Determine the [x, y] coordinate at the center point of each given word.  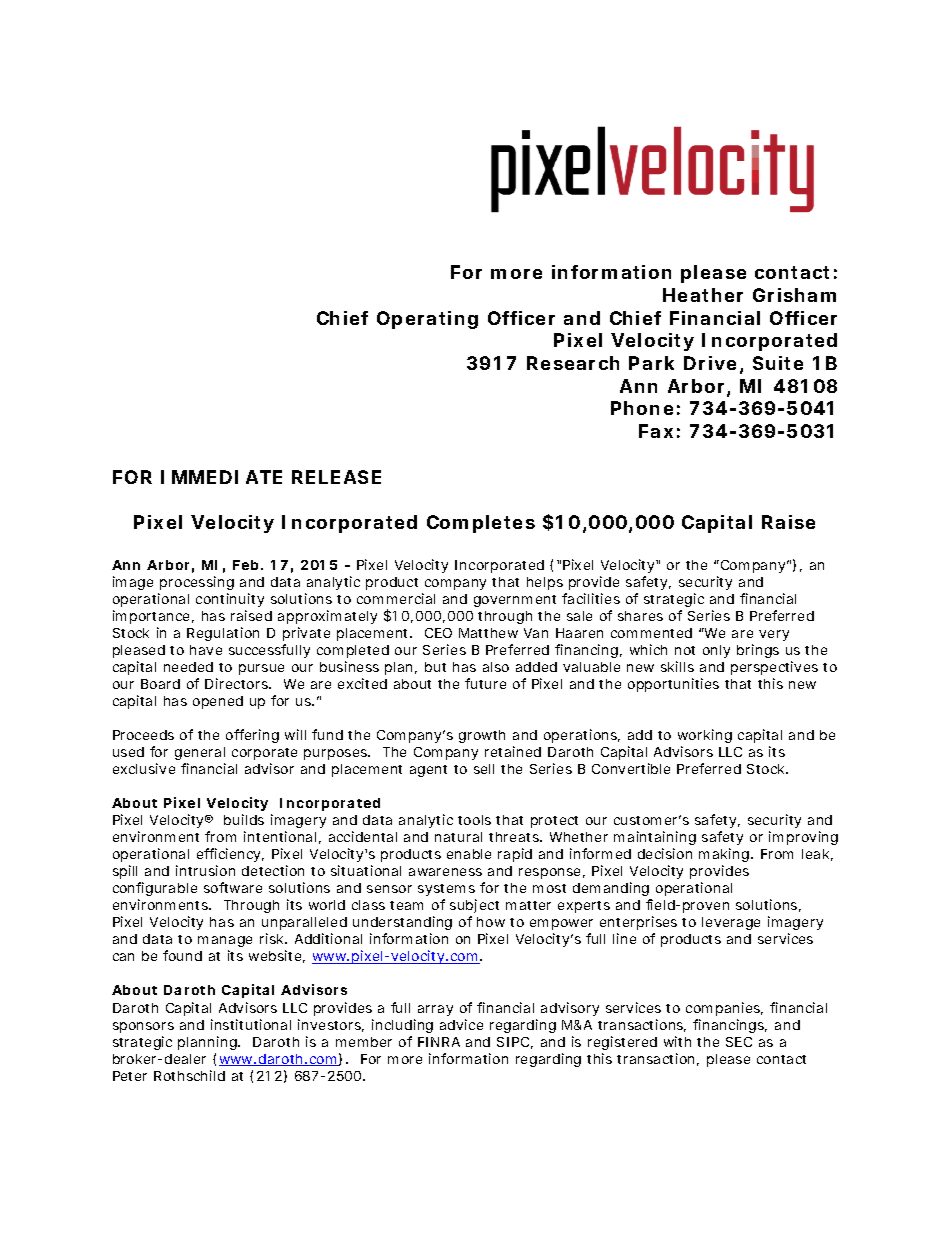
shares [640, 616]
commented [651, 633]
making [726, 855]
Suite [778, 363]
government [518, 601]
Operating [427, 320]
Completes [481, 524]
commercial [396, 598]
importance [153, 617]
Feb [248, 565]
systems [447, 892]
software [233, 887]
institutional [251, 1024]
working [705, 736]
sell [484, 769]
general [200, 753]
